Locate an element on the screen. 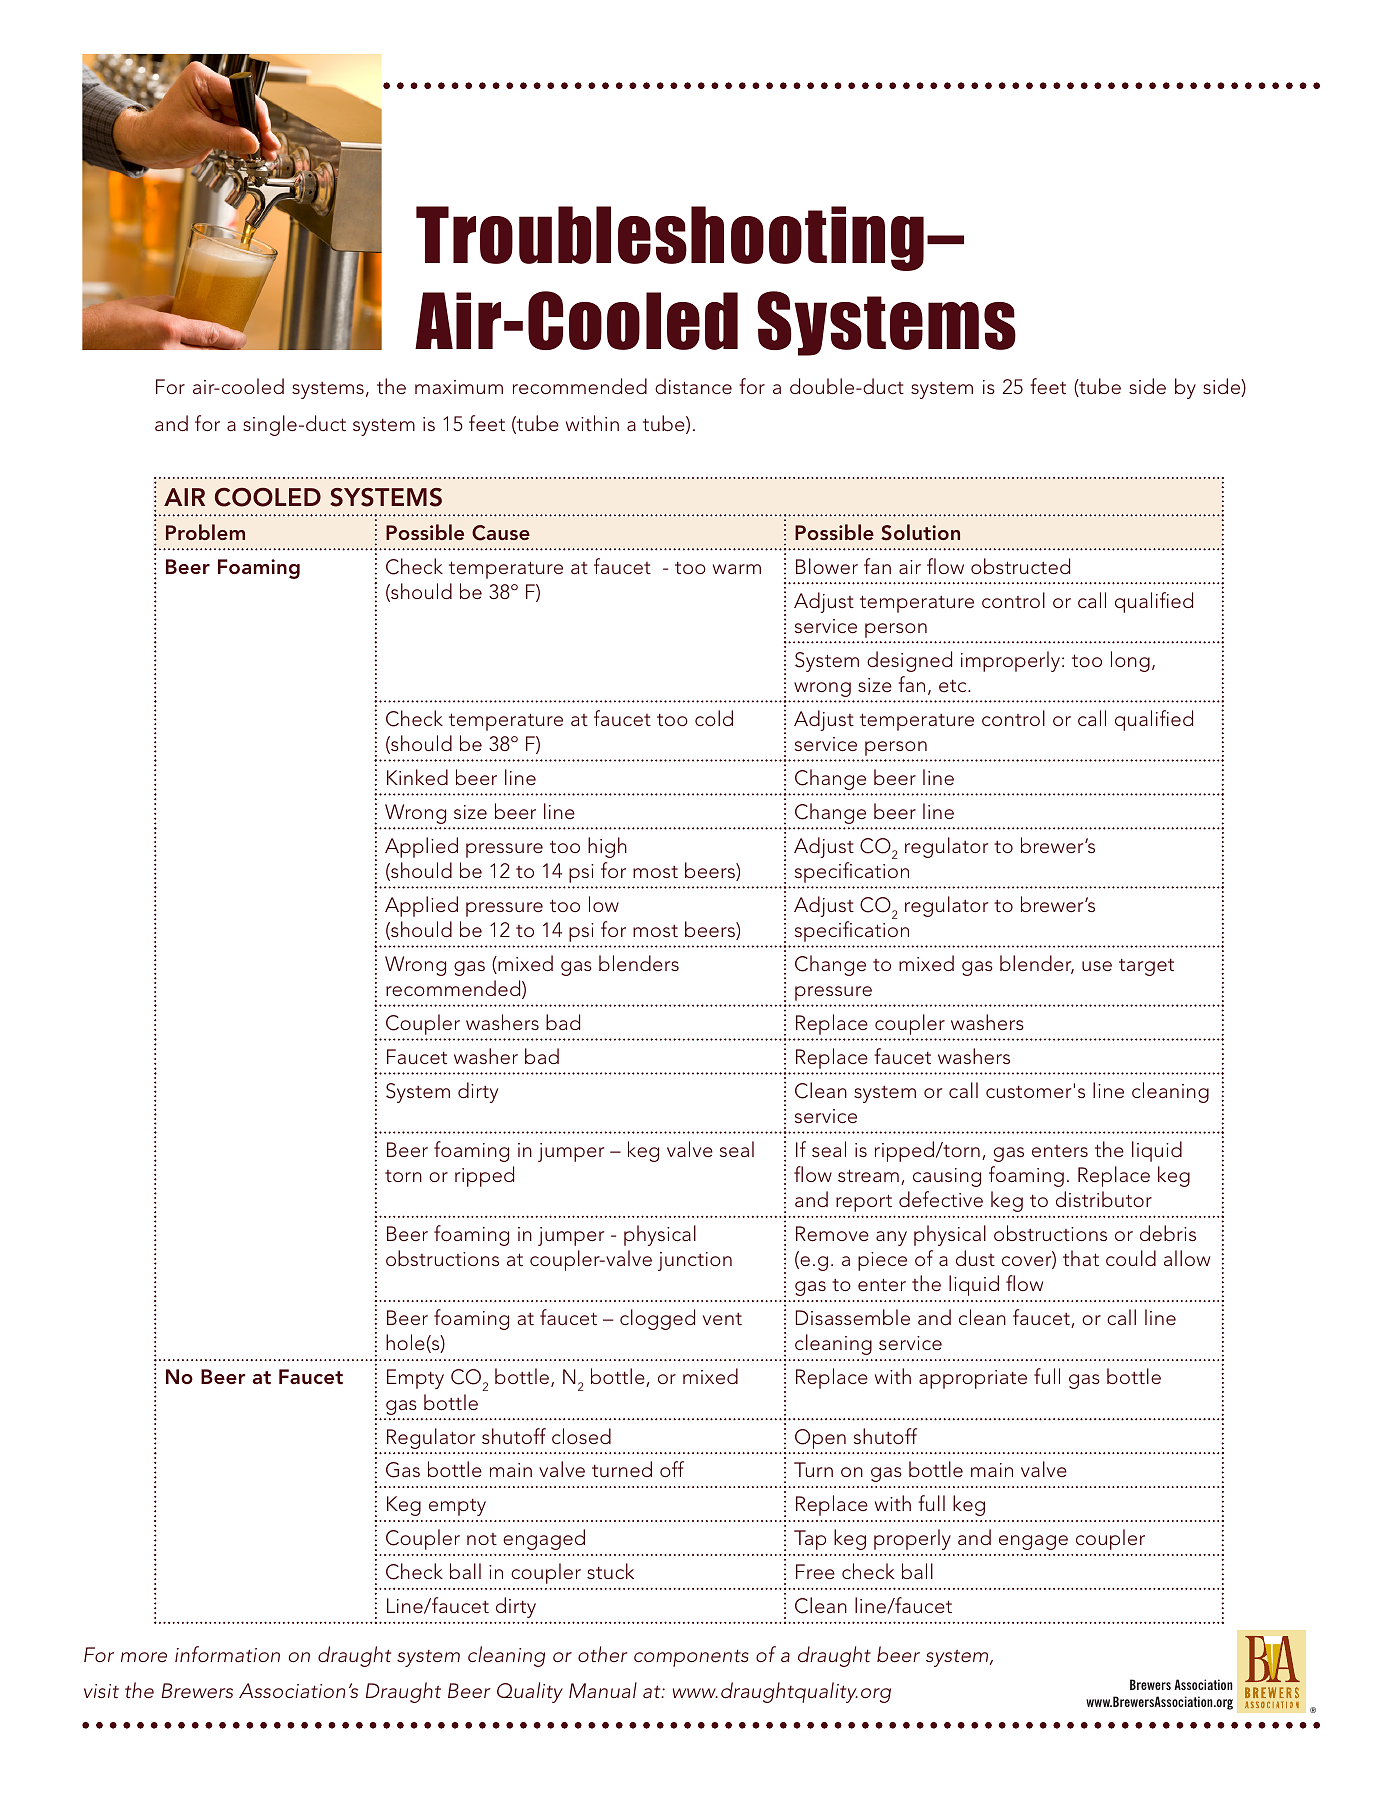  distance is located at coordinates (693, 386).
